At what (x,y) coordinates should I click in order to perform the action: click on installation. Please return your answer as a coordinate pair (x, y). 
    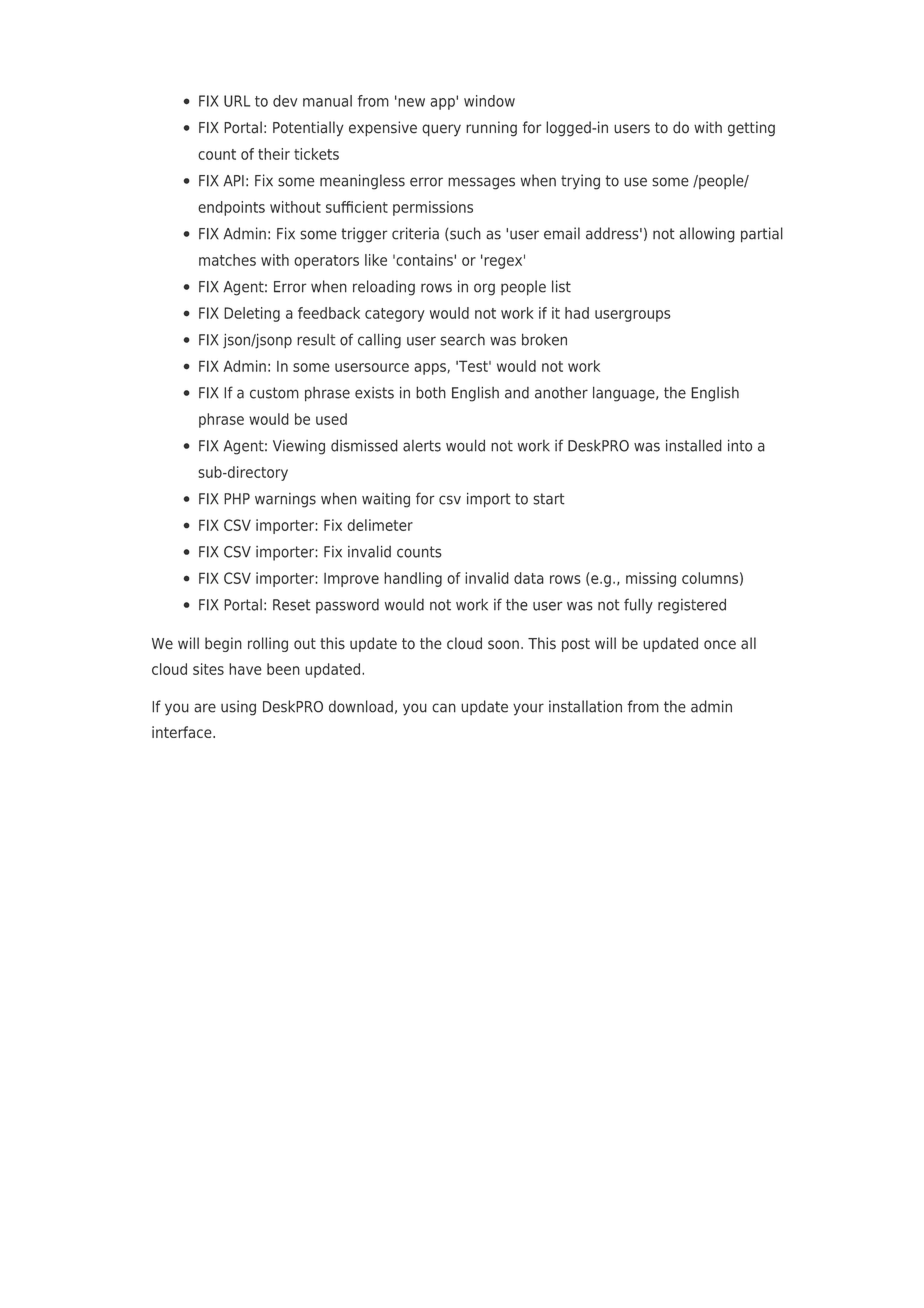
    Looking at the image, I should click on (585, 706).
